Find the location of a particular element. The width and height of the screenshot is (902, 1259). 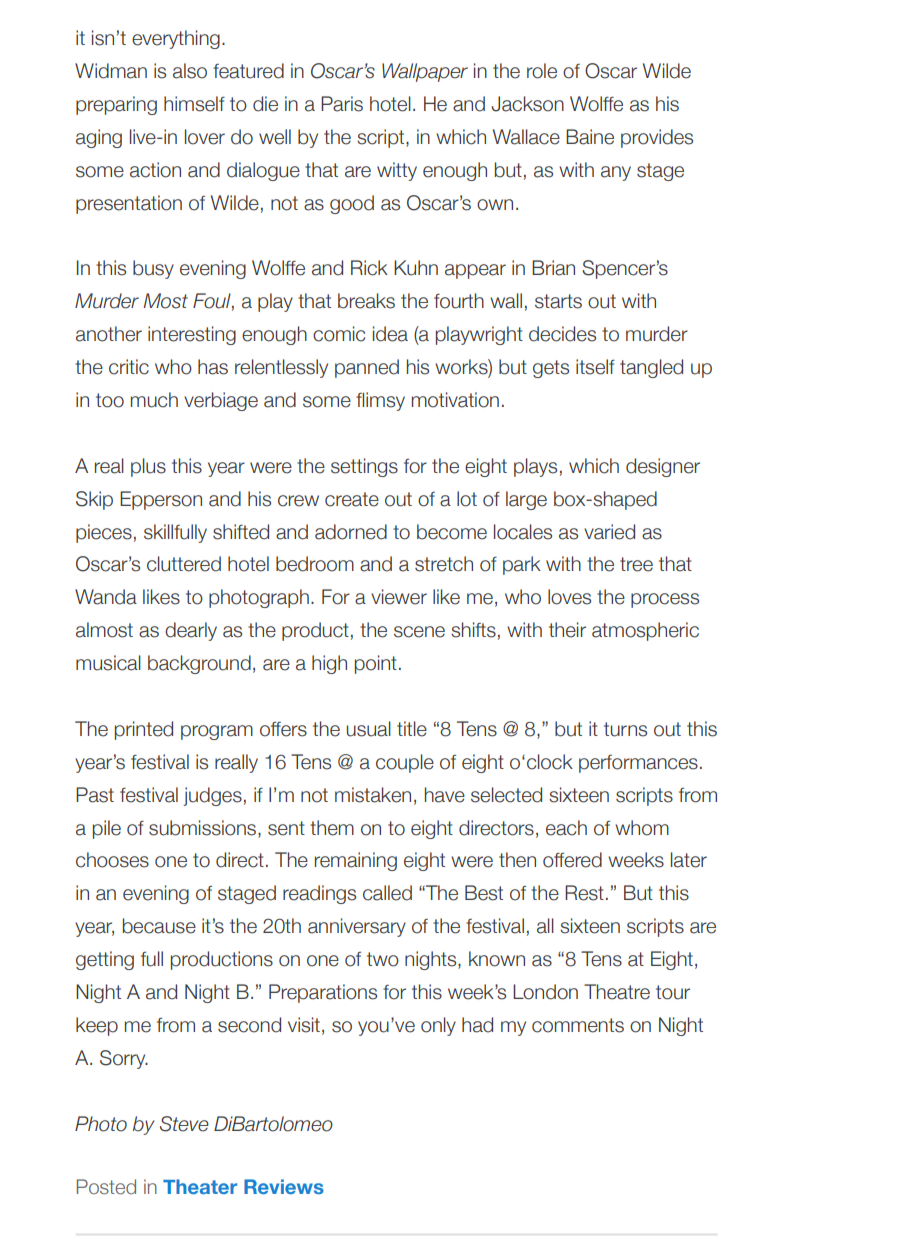

only is located at coordinates (438, 1026).
